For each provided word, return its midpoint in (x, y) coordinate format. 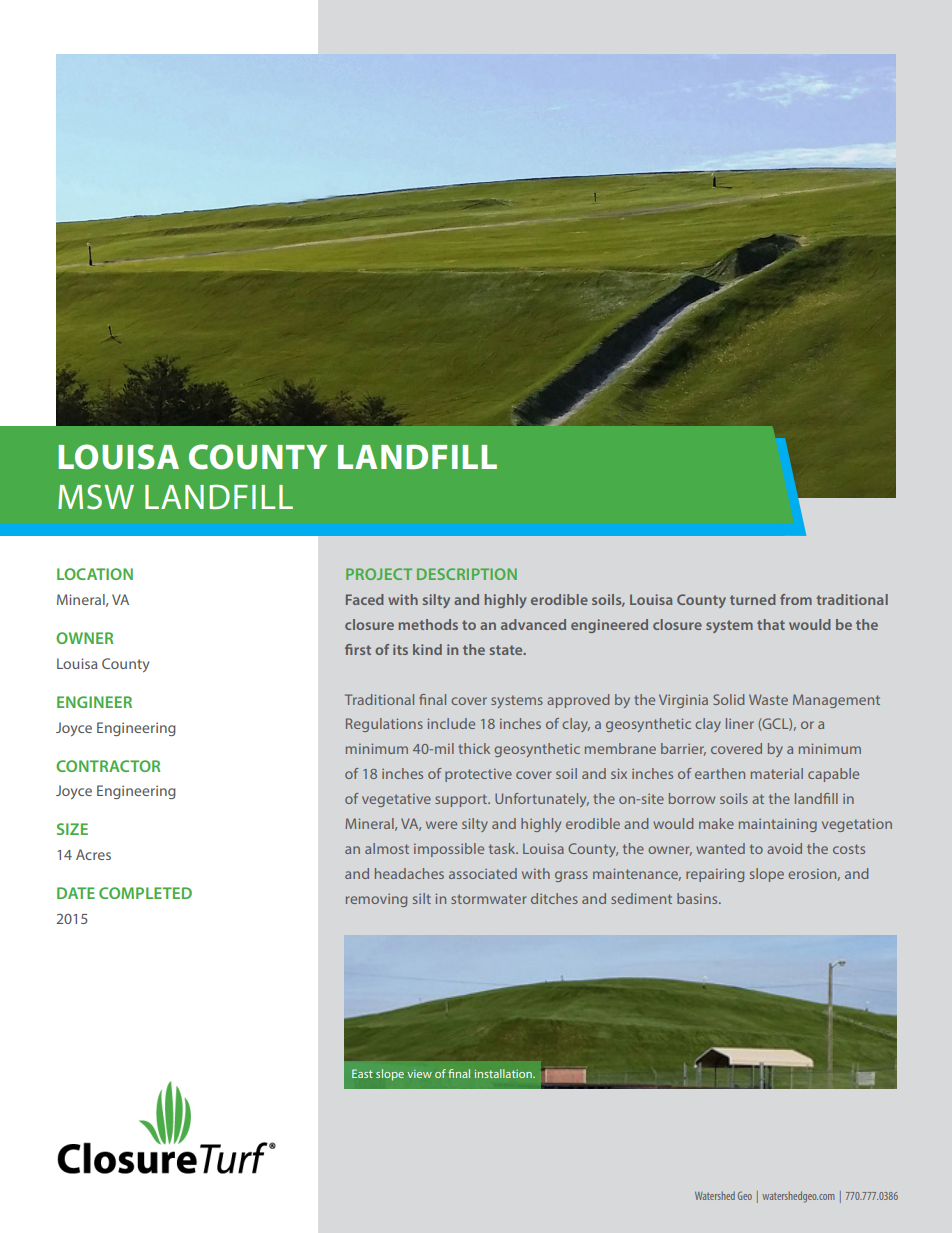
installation (504, 1073)
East (362, 1073)
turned (753, 599)
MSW (96, 497)
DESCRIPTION (467, 574)
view (419, 1074)
